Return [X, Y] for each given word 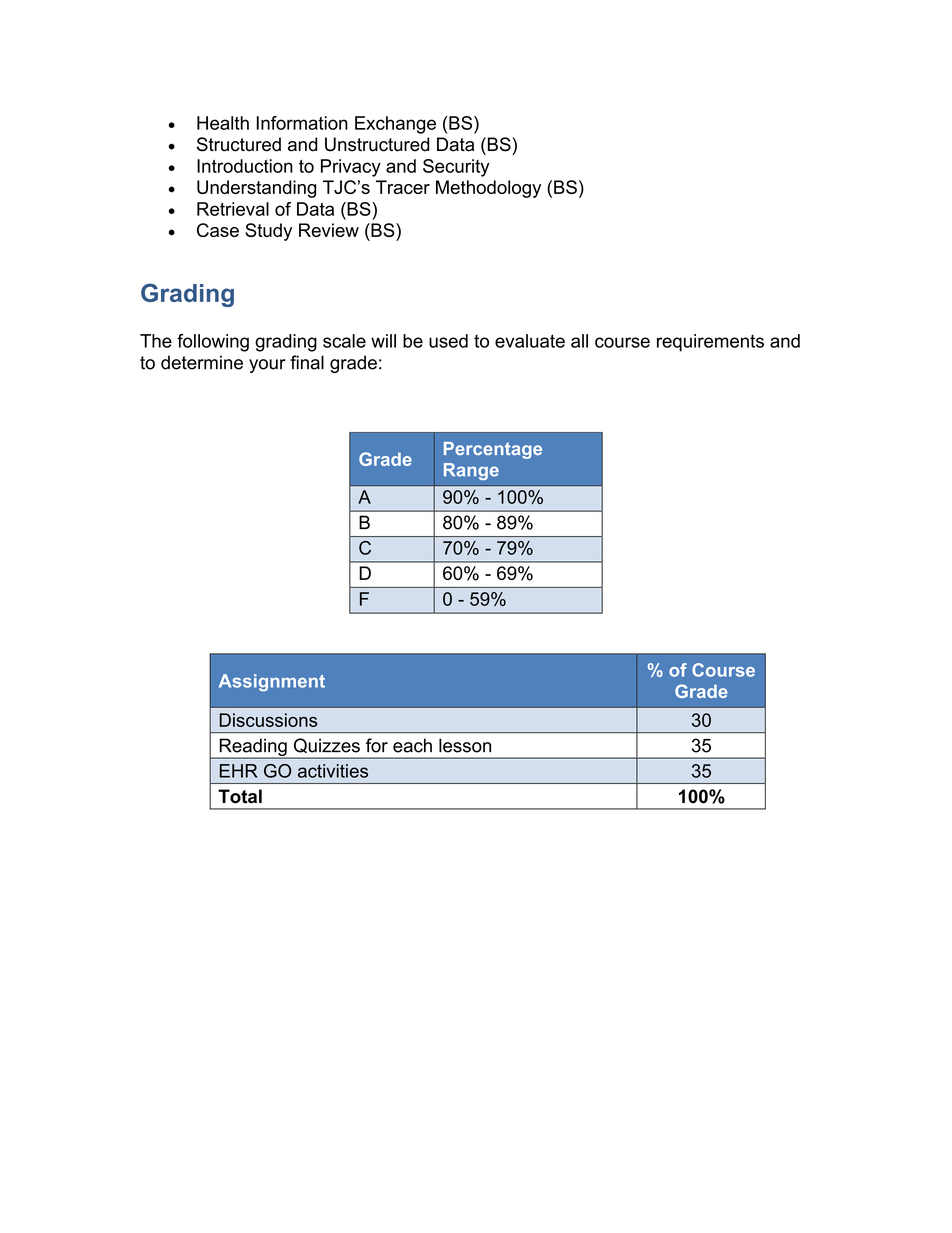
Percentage [493, 450]
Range [471, 471]
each [412, 745]
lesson [465, 745]
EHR [239, 771]
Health [223, 123]
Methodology [488, 189]
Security [456, 168]
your [267, 366]
